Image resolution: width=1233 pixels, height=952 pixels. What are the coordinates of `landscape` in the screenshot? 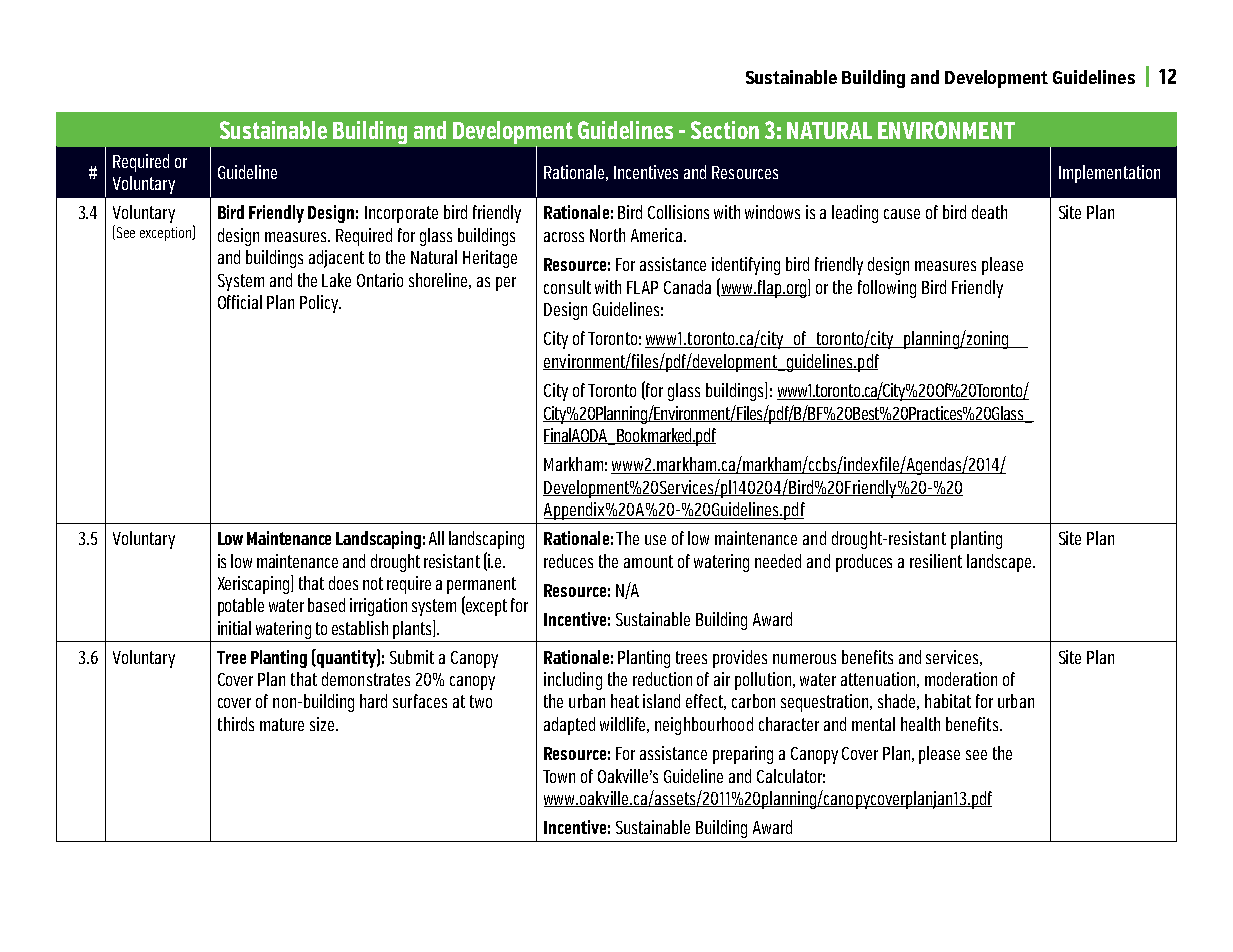 It's located at (1000, 563).
